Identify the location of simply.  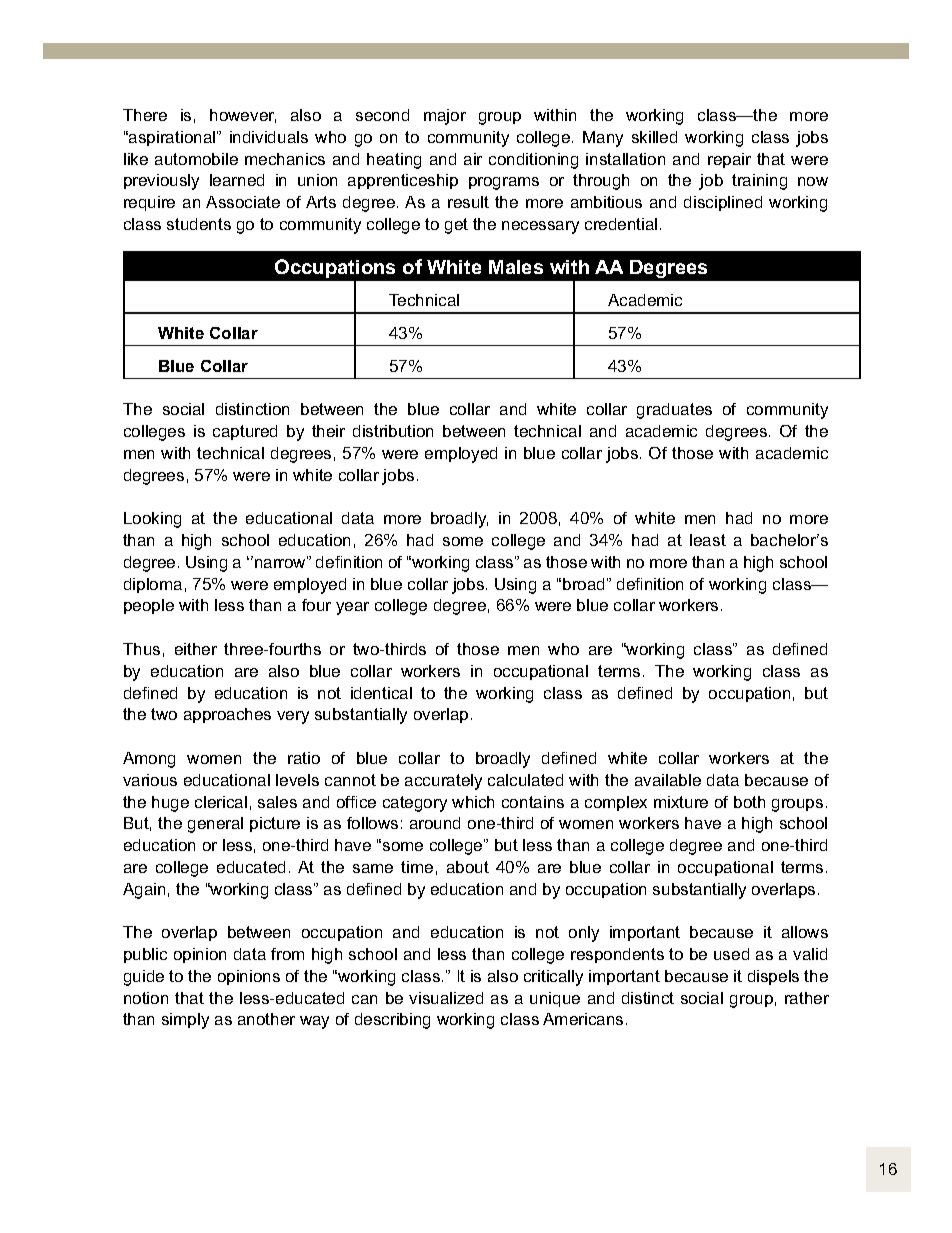
(185, 1021).
